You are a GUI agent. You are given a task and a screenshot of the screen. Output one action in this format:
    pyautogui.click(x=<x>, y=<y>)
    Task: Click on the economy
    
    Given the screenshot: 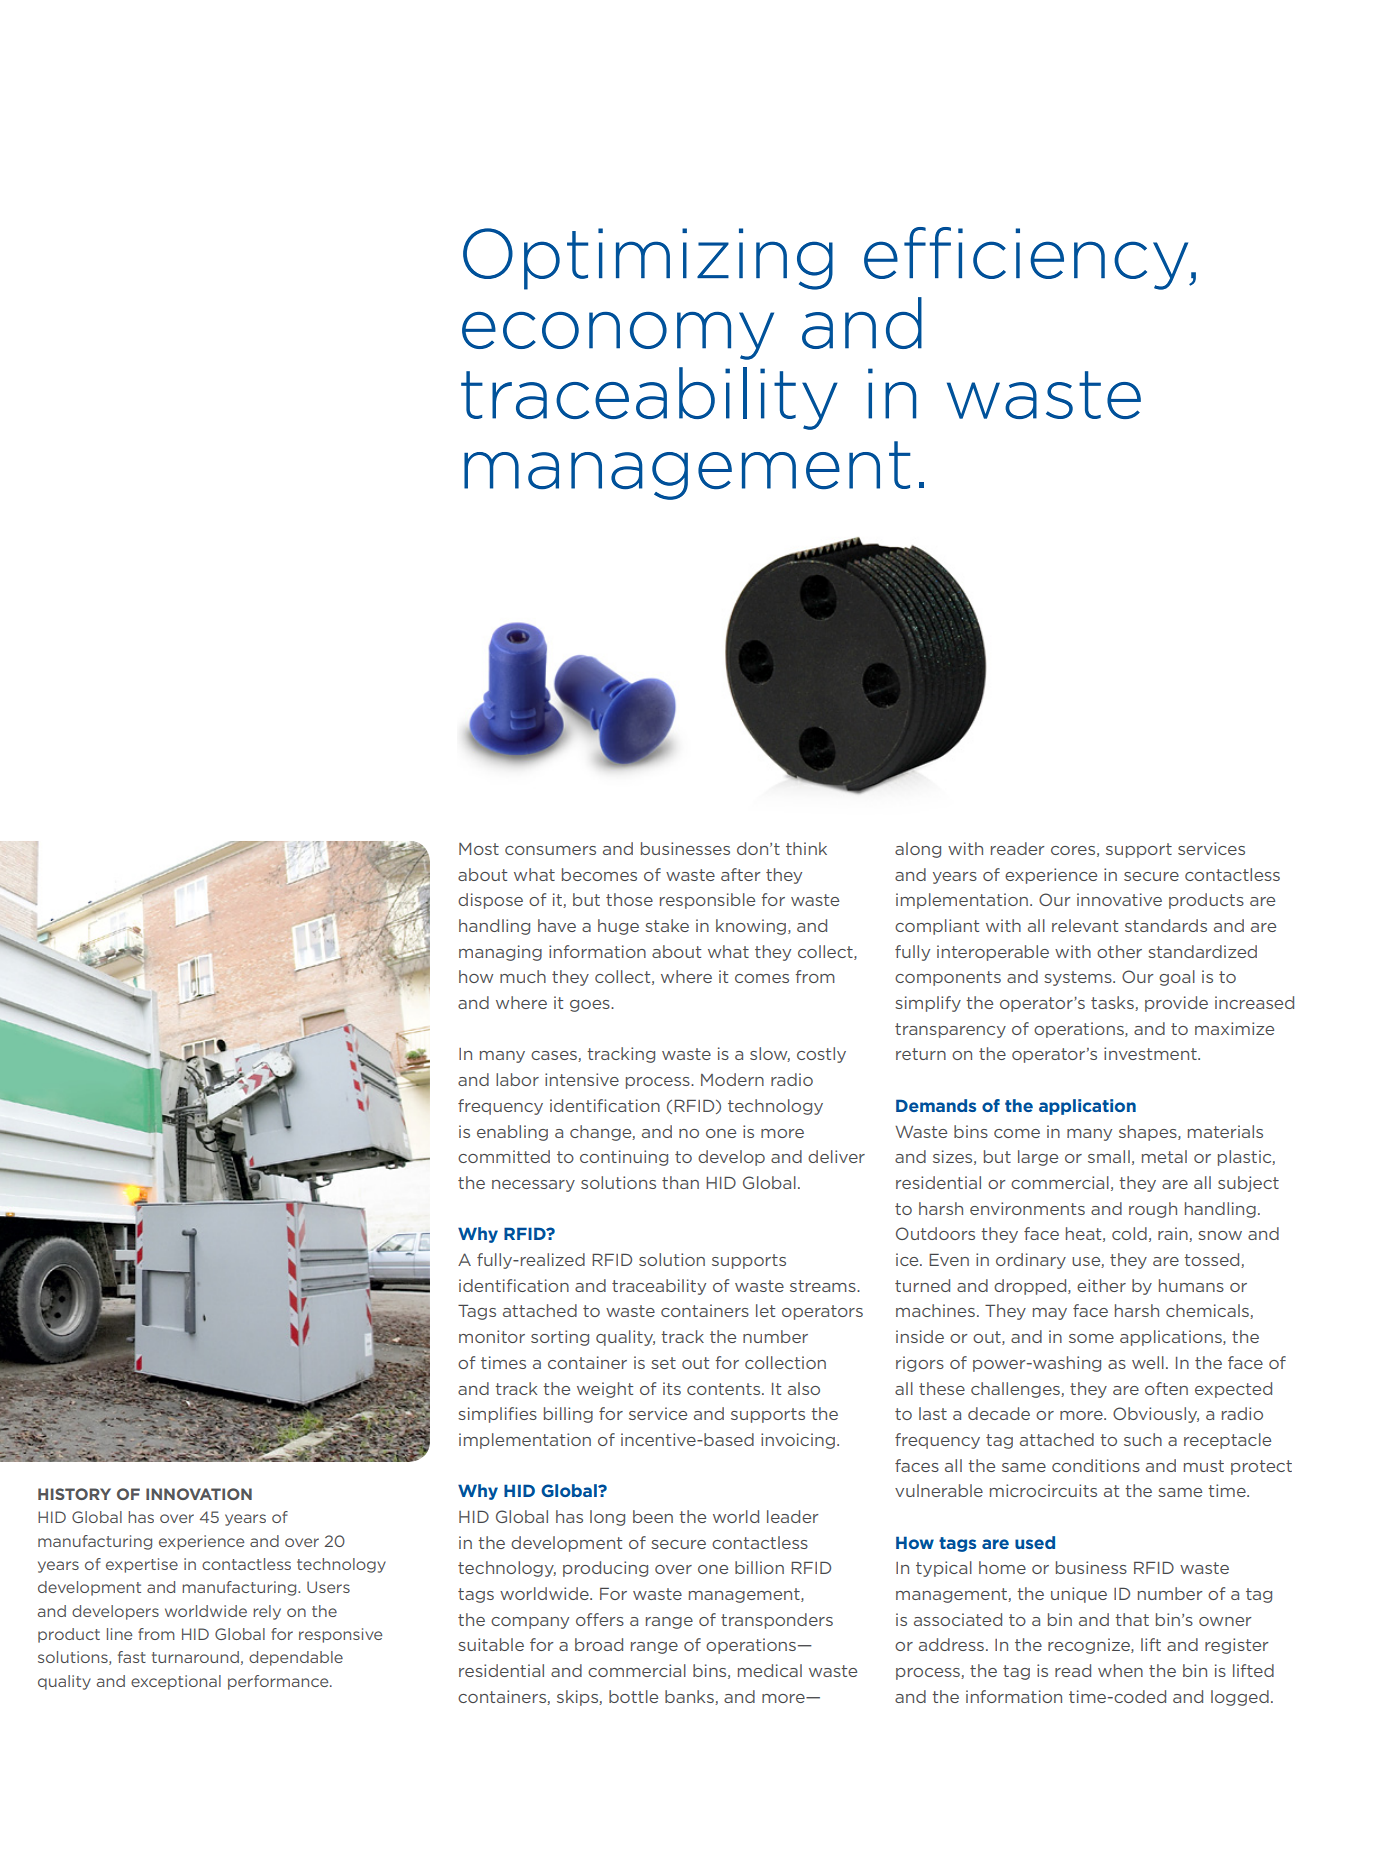 What is the action you would take?
    pyautogui.click(x=618, y=336)
